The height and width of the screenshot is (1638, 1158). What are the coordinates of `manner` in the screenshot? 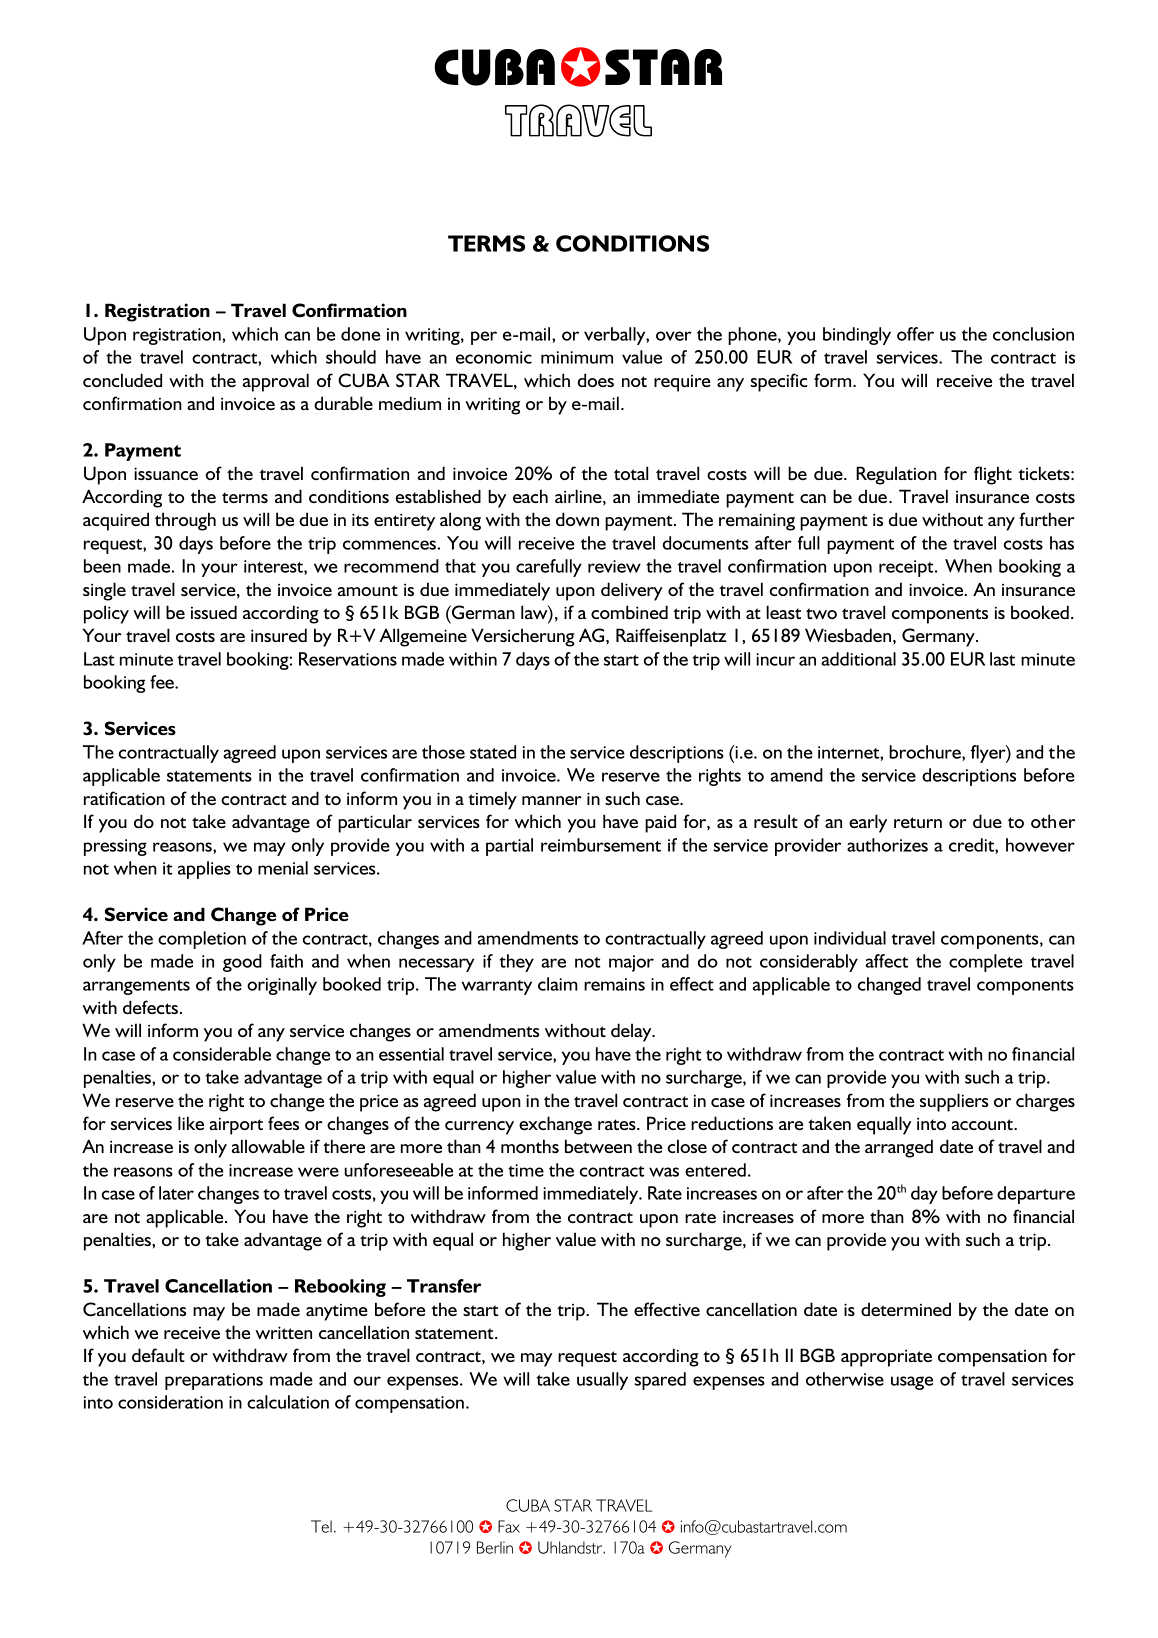 It's located at (552, 800).
